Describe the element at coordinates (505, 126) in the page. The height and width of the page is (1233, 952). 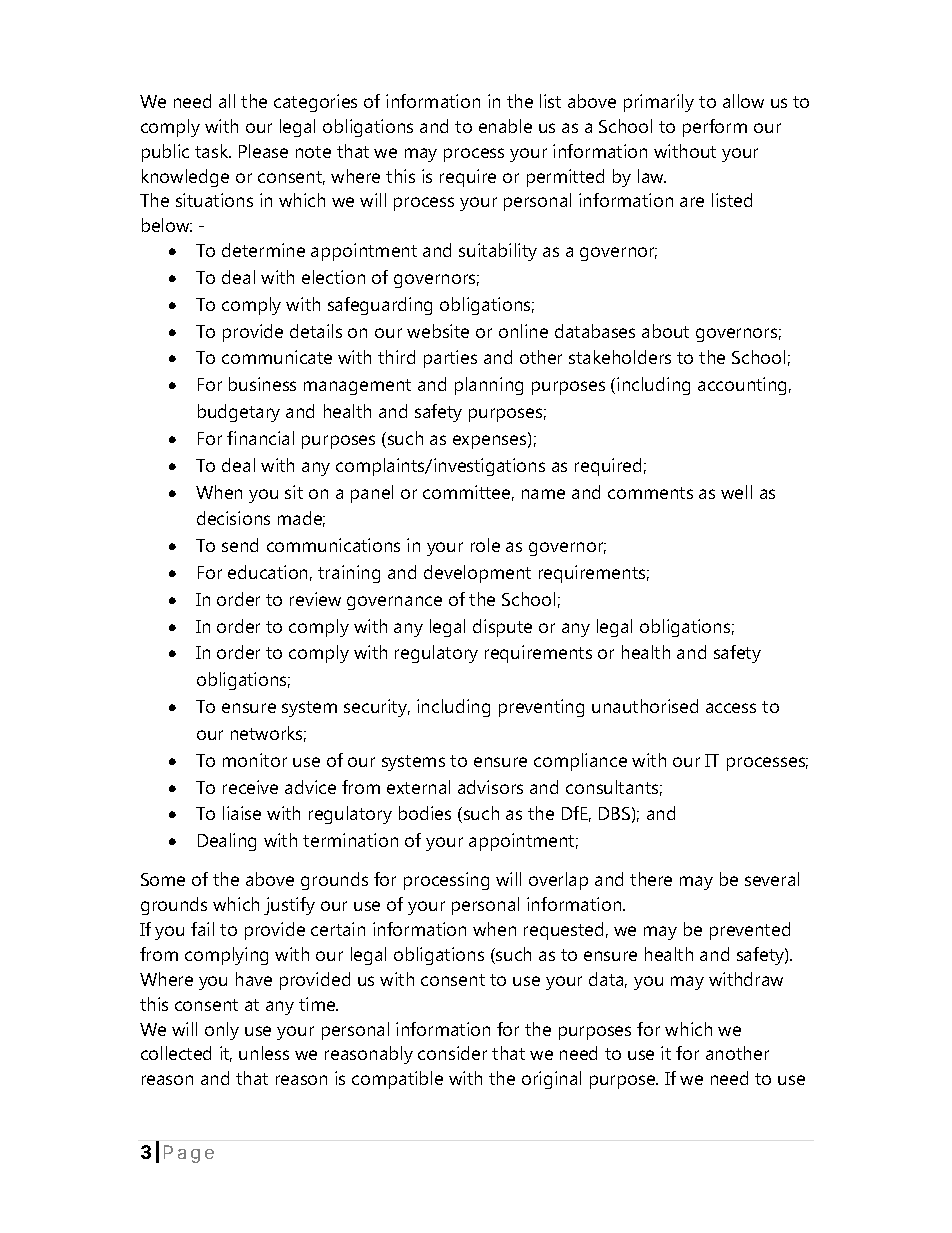
I see `enable` at that location.
